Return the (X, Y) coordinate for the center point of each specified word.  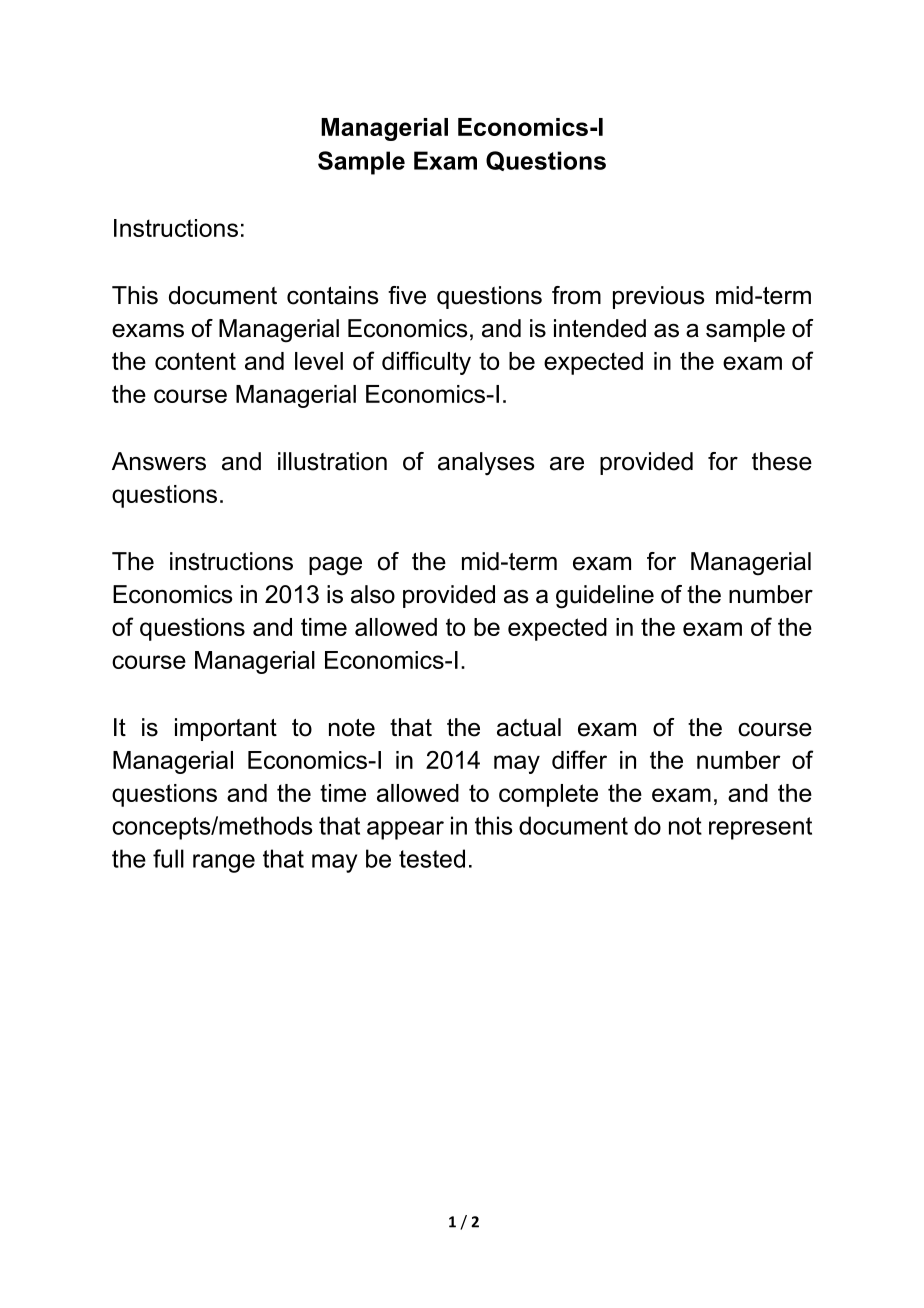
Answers (159, 461)
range (224, 863)
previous (658, 297)
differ (579, 759)
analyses (486, 463)
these (782, 461)
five (407, 295)
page (335, 566)
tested (432, 858)
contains (332, 295)
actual (529, 727)
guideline (605, 597)
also (373, 594)
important (226, 729)
